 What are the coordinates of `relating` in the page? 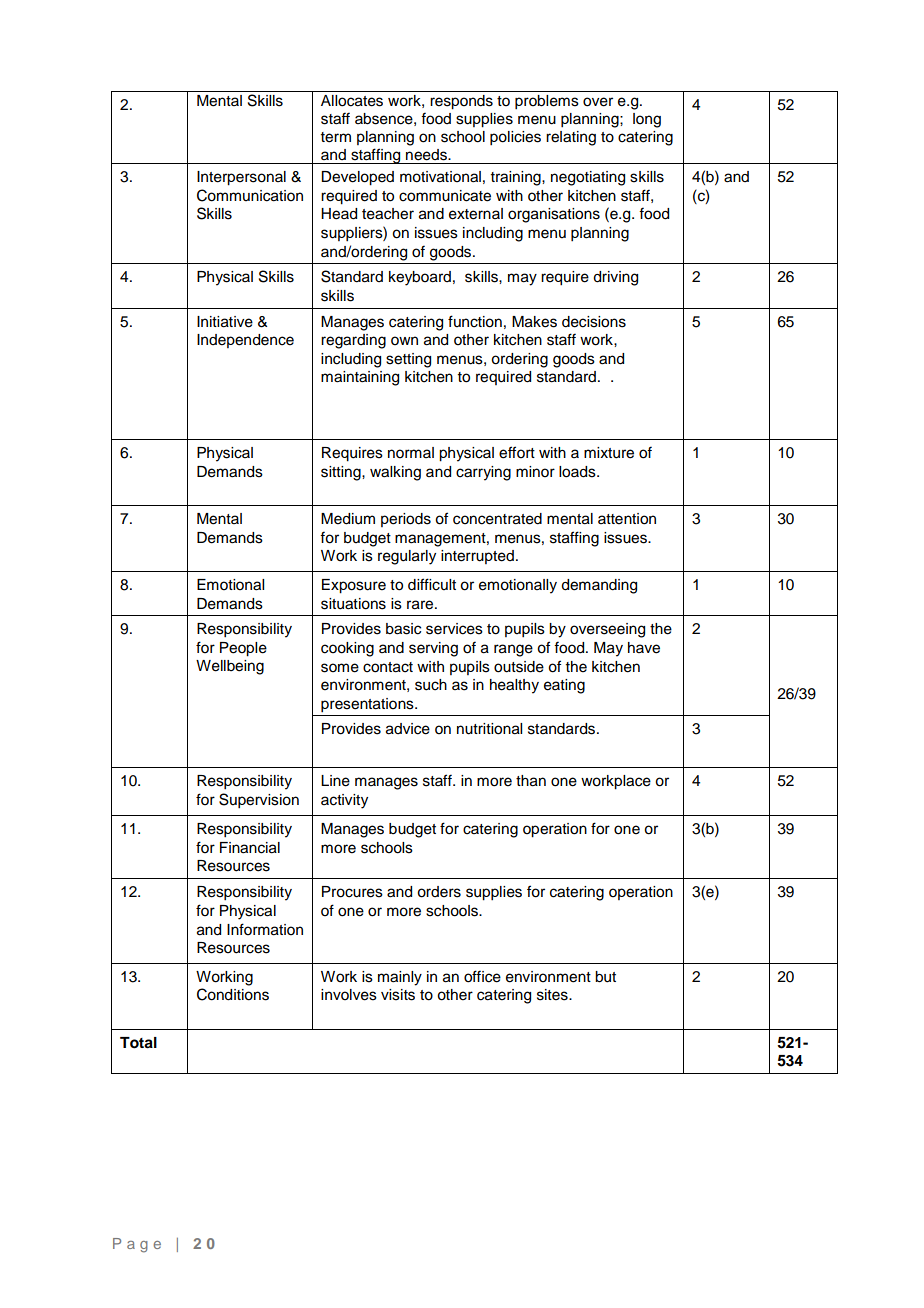 It's located at (571, 138).
